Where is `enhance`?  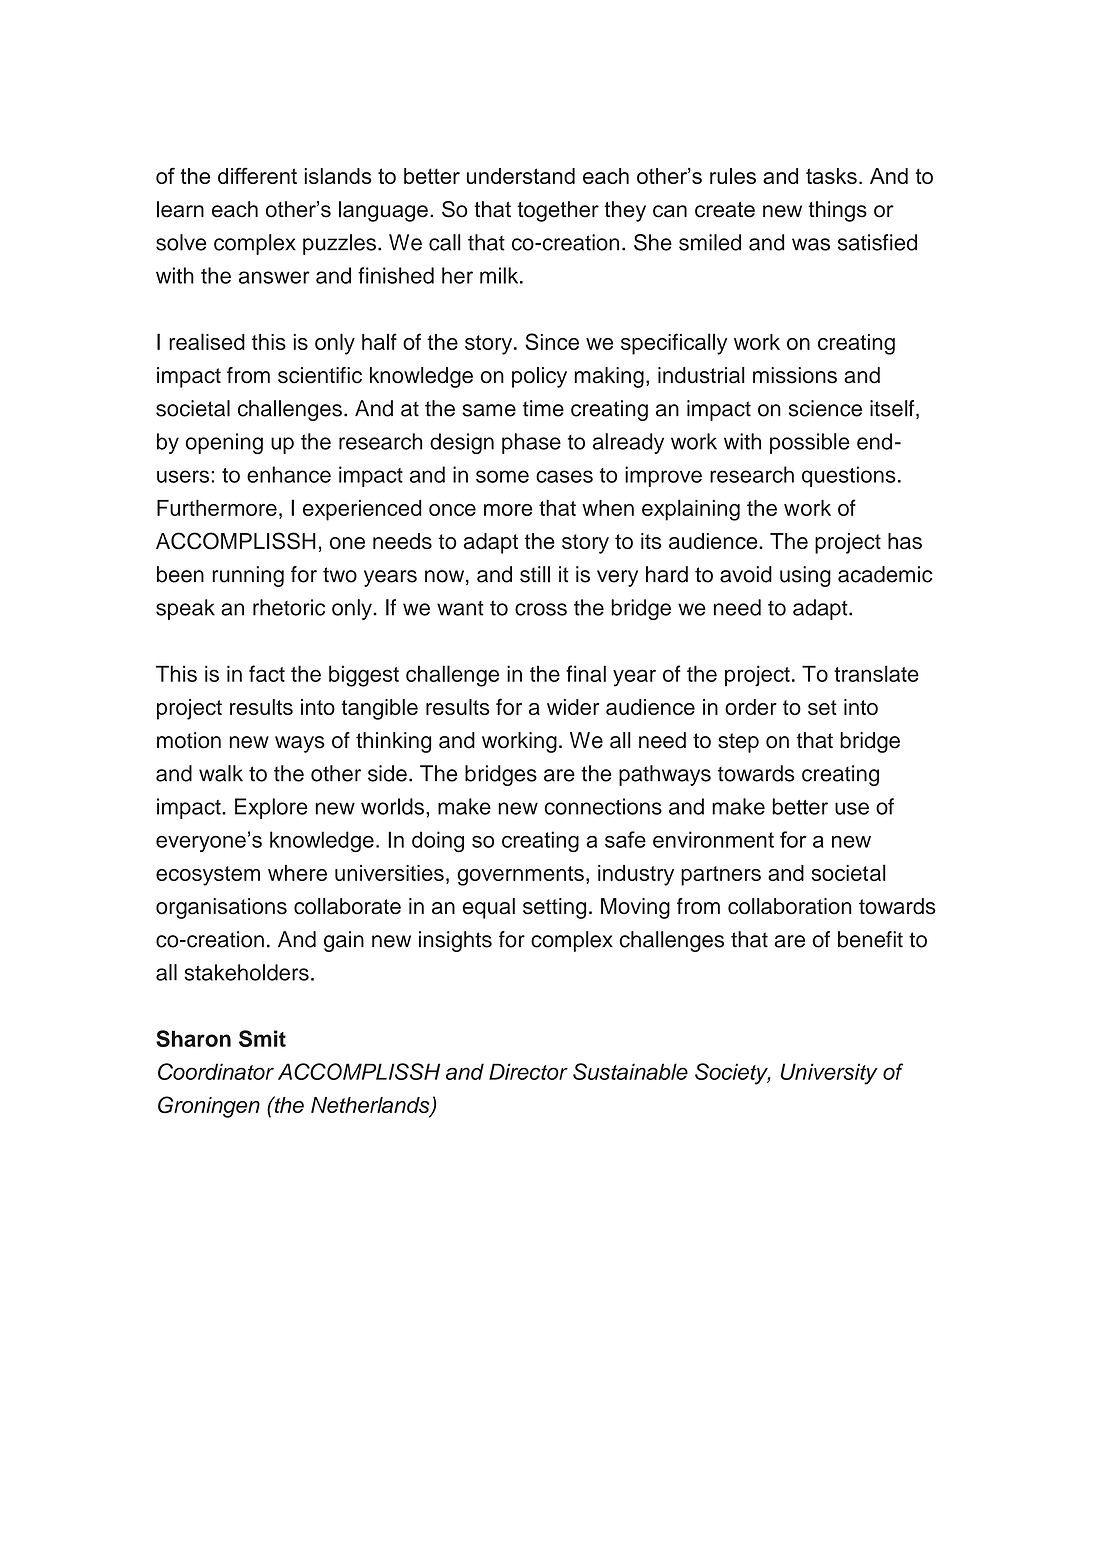 enhance is located at coordinates (289, 474).
